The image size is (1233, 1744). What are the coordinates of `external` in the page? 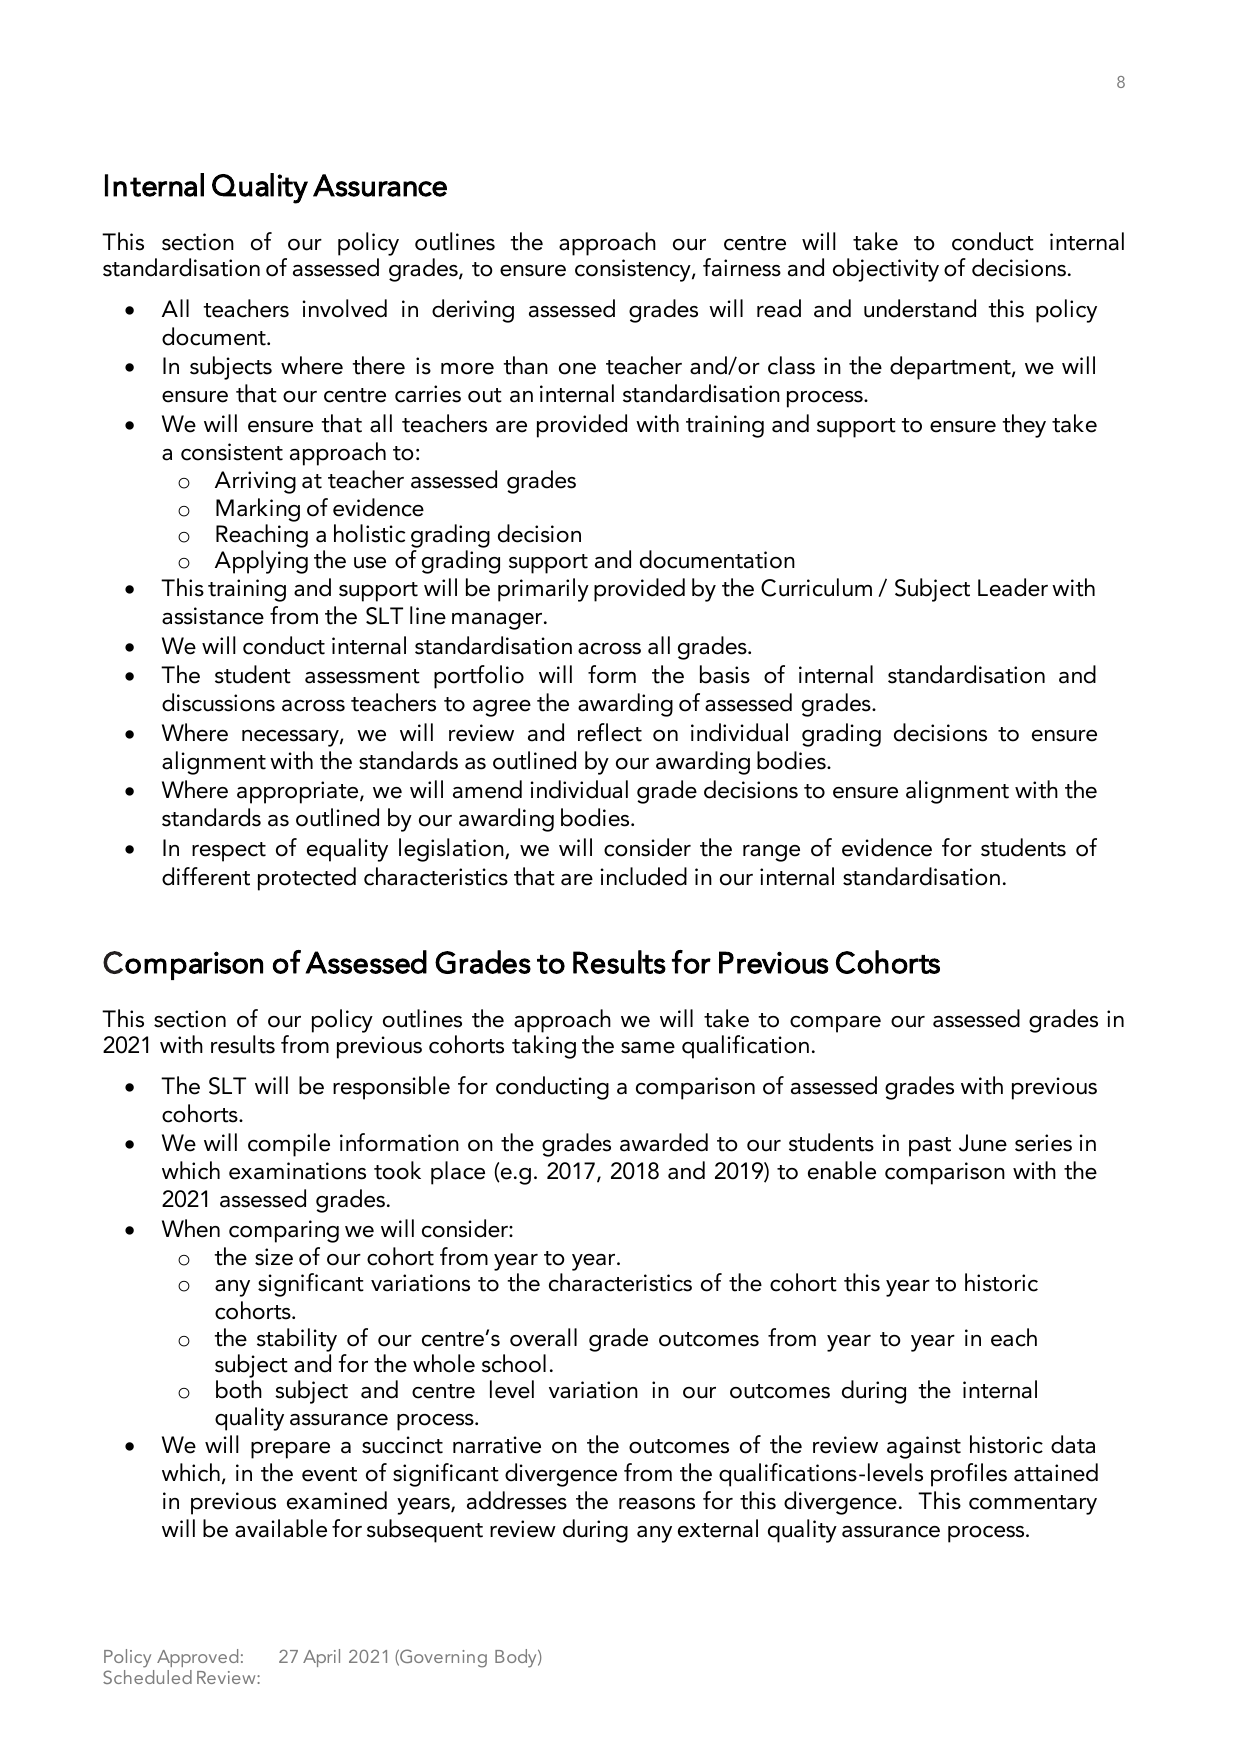 It's located at (718, 1528).
